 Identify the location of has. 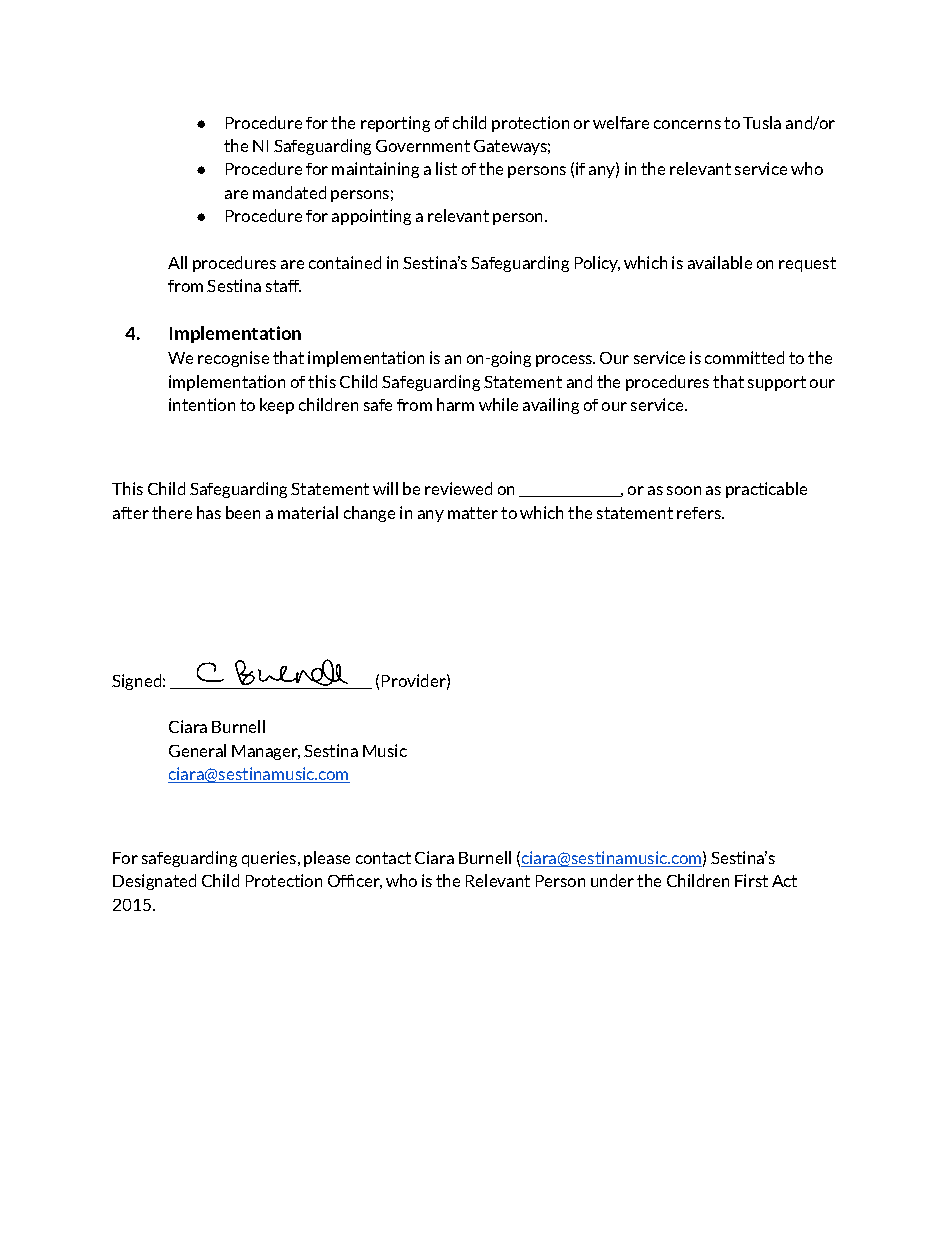
(209, 512).
